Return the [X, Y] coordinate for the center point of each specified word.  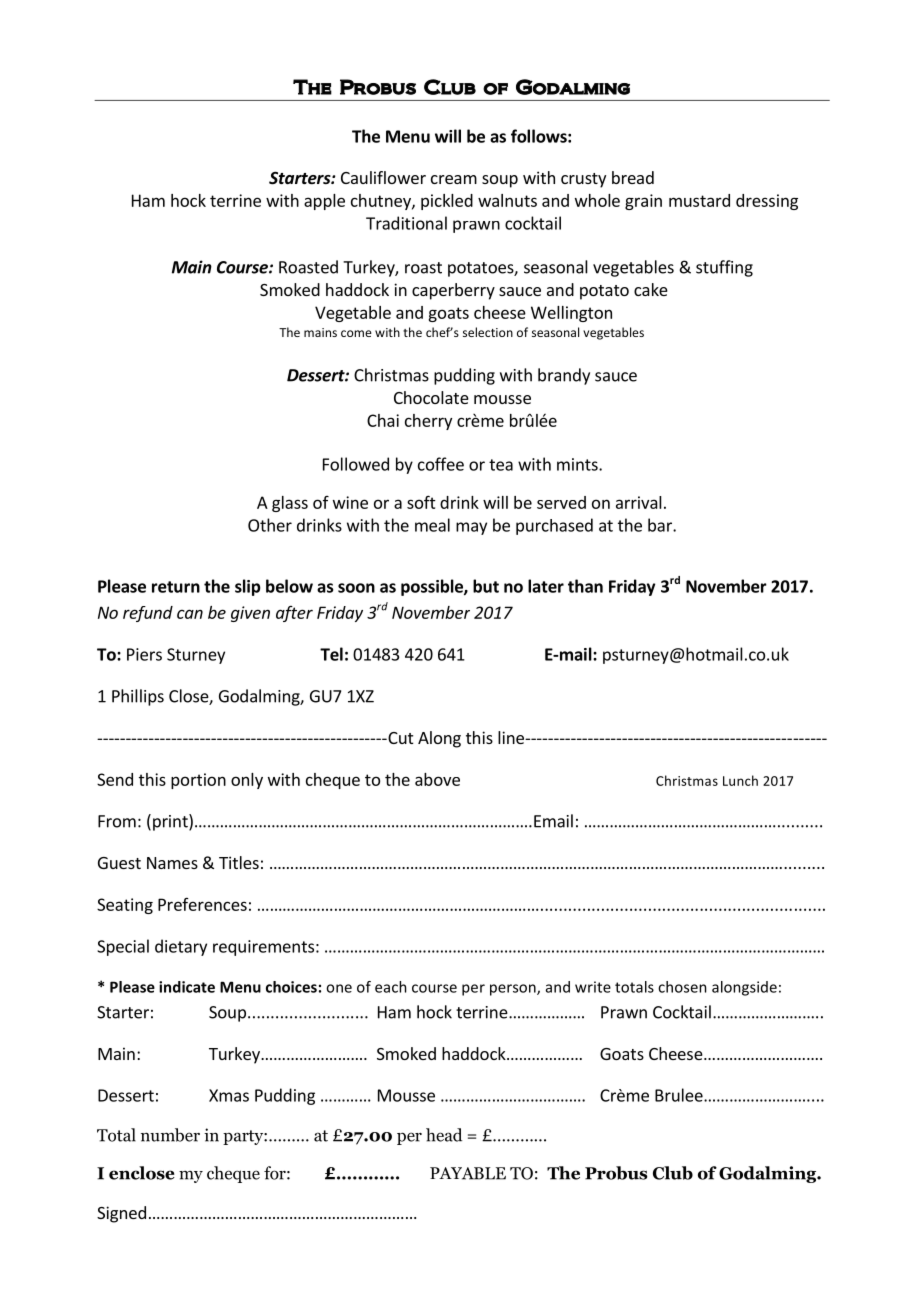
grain [643, 202]
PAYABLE [468, 1173]
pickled [447, 202]
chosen [682, 987]
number [170, 1135]
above [437, 779]
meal [432, 525]
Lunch [740, 780]
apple [324, 202]
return [176, 587]
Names [172, 863]
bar [661, 525]
